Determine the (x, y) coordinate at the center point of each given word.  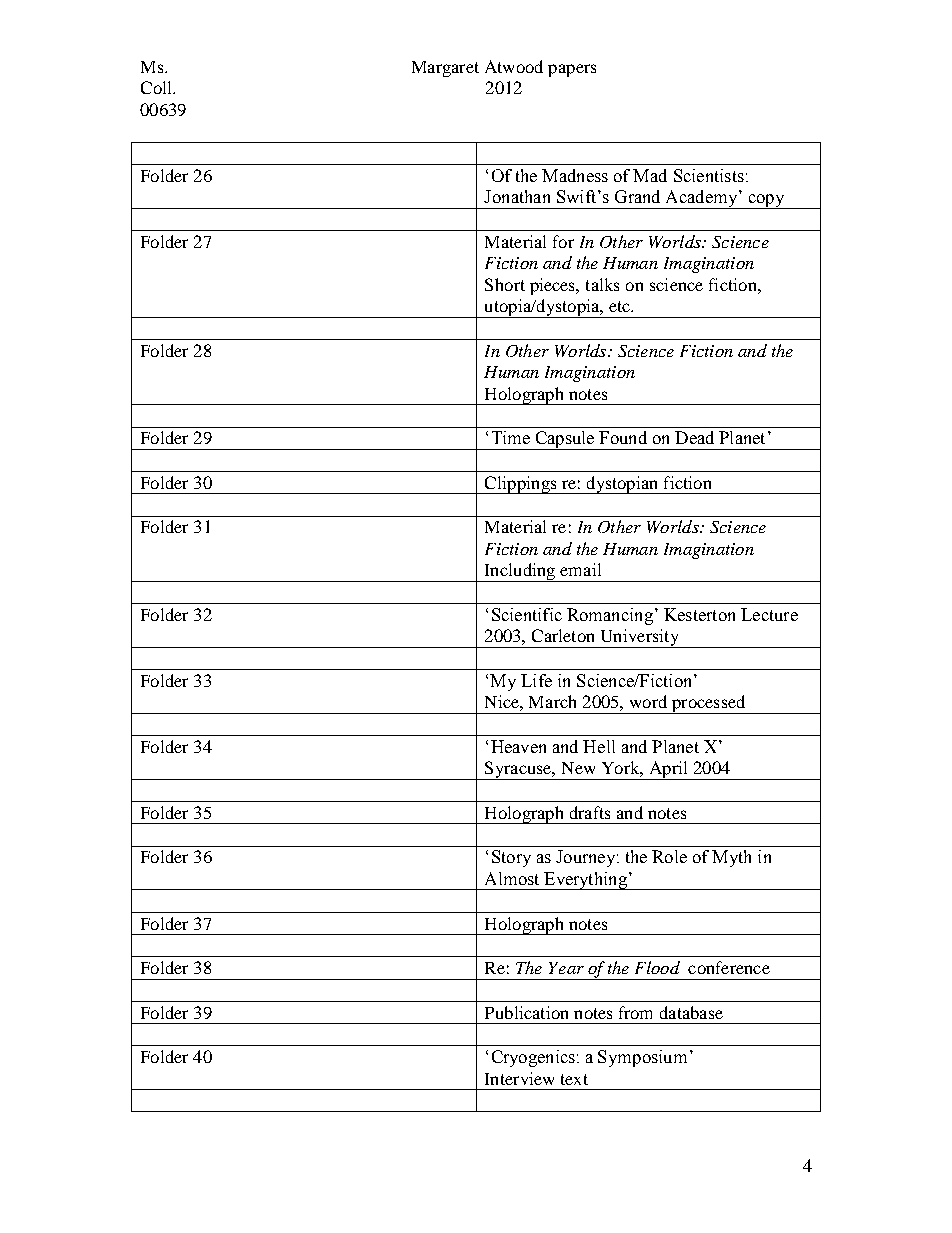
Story (511, 858)
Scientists (709, 175)
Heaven (518, 746)
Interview (519, 1078)
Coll (157, 87)
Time (511, 437)
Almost (512, 878)
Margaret (445, 69)
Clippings (521, 485)
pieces (554, 286)
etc (620, 306)
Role (669, 856)
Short (505, 284)
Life (536, 680)
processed (709, 704)
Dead (694, 437)
